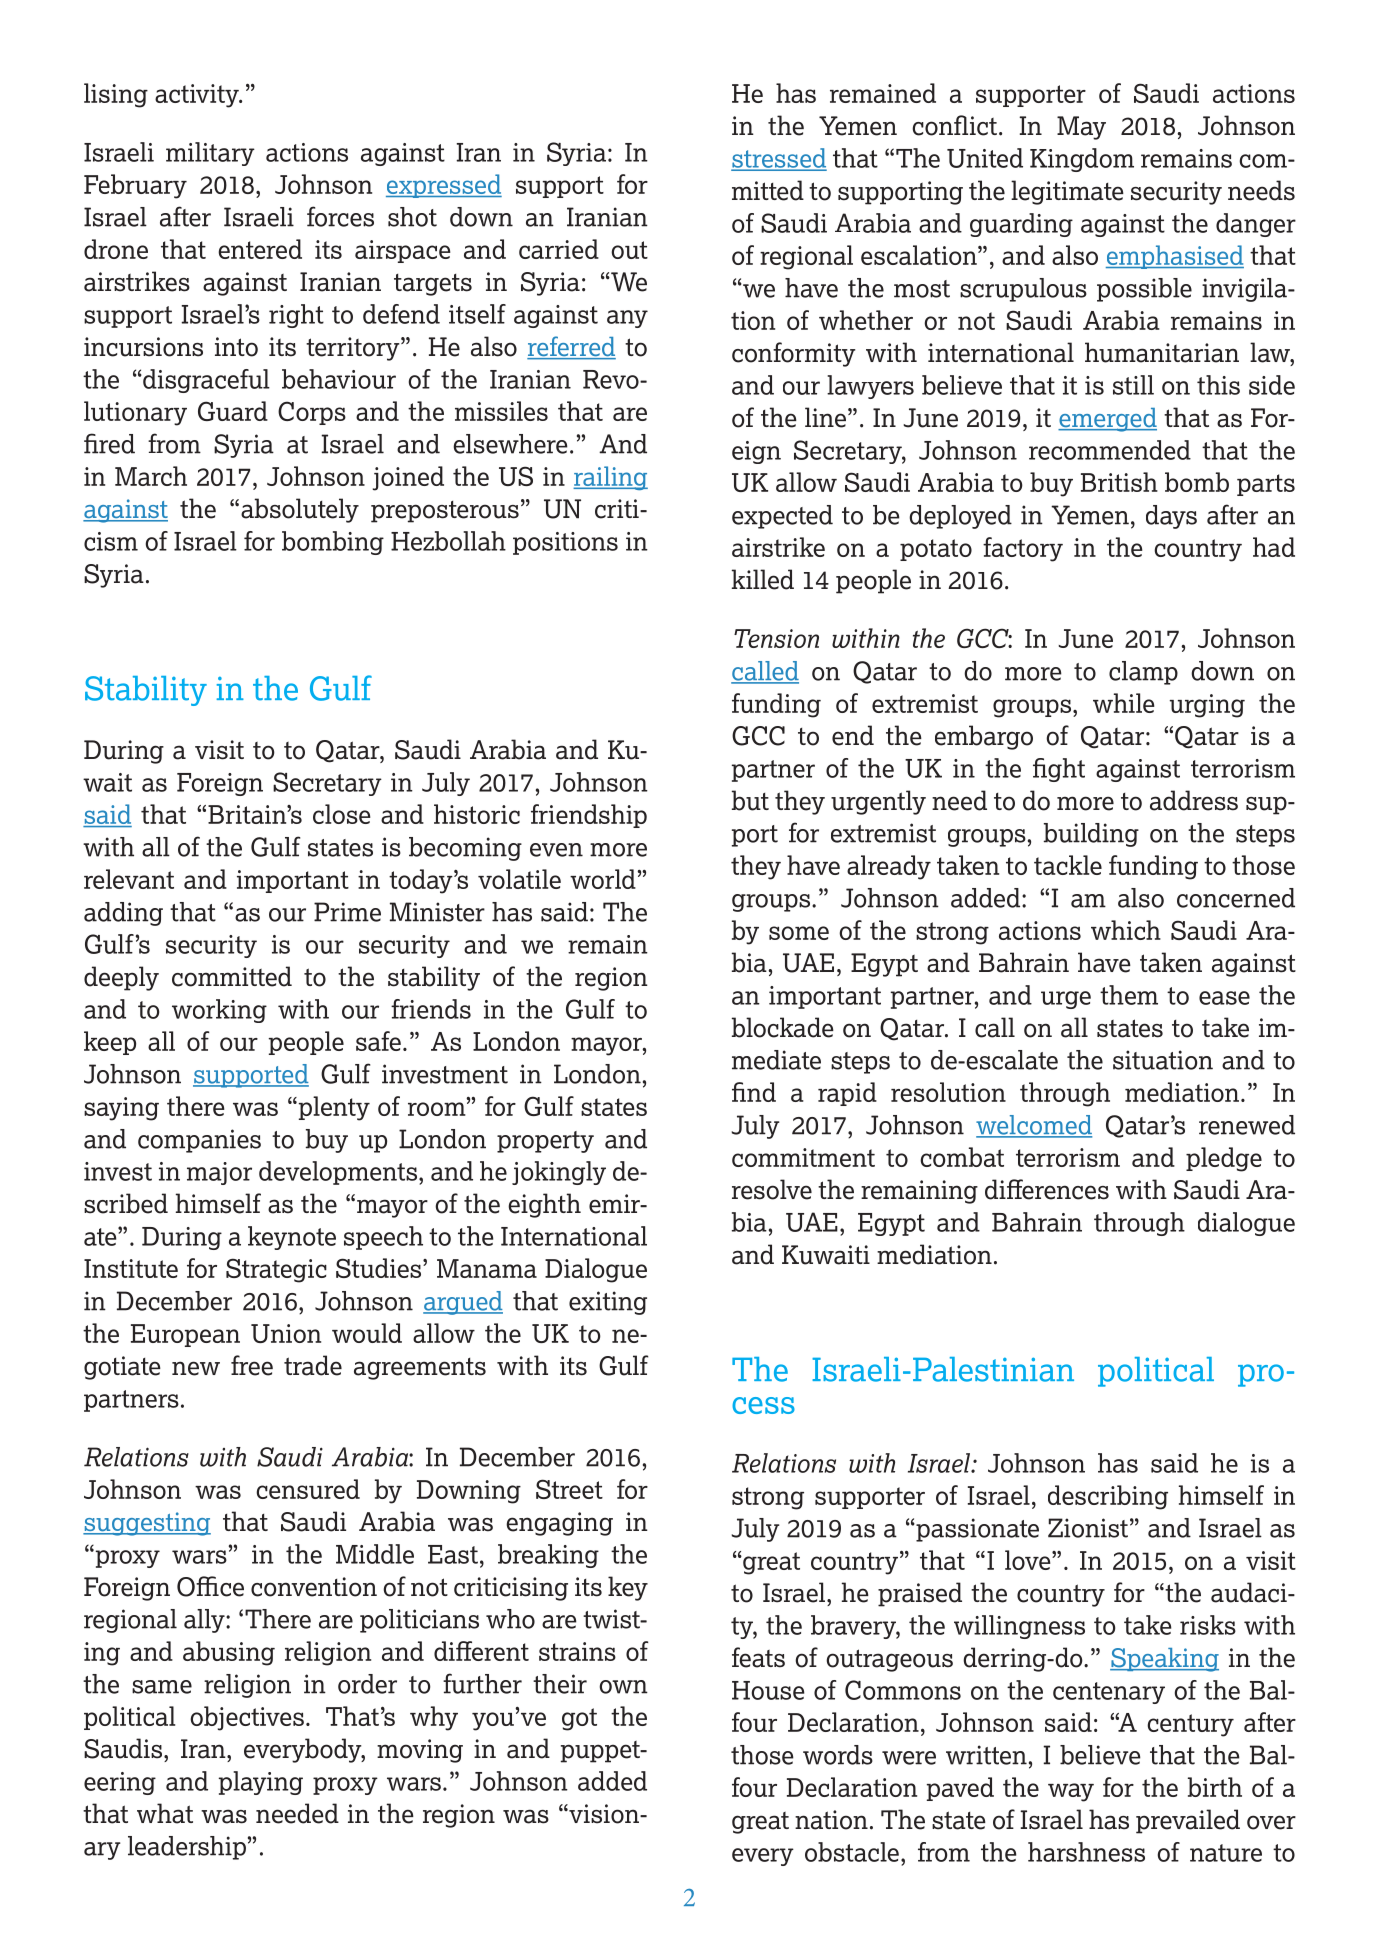 The image size is (1379, 1950). What do you see at coordinates (210, 154) in the screenshot?
I see `military` at bounding box center [210, 154].
